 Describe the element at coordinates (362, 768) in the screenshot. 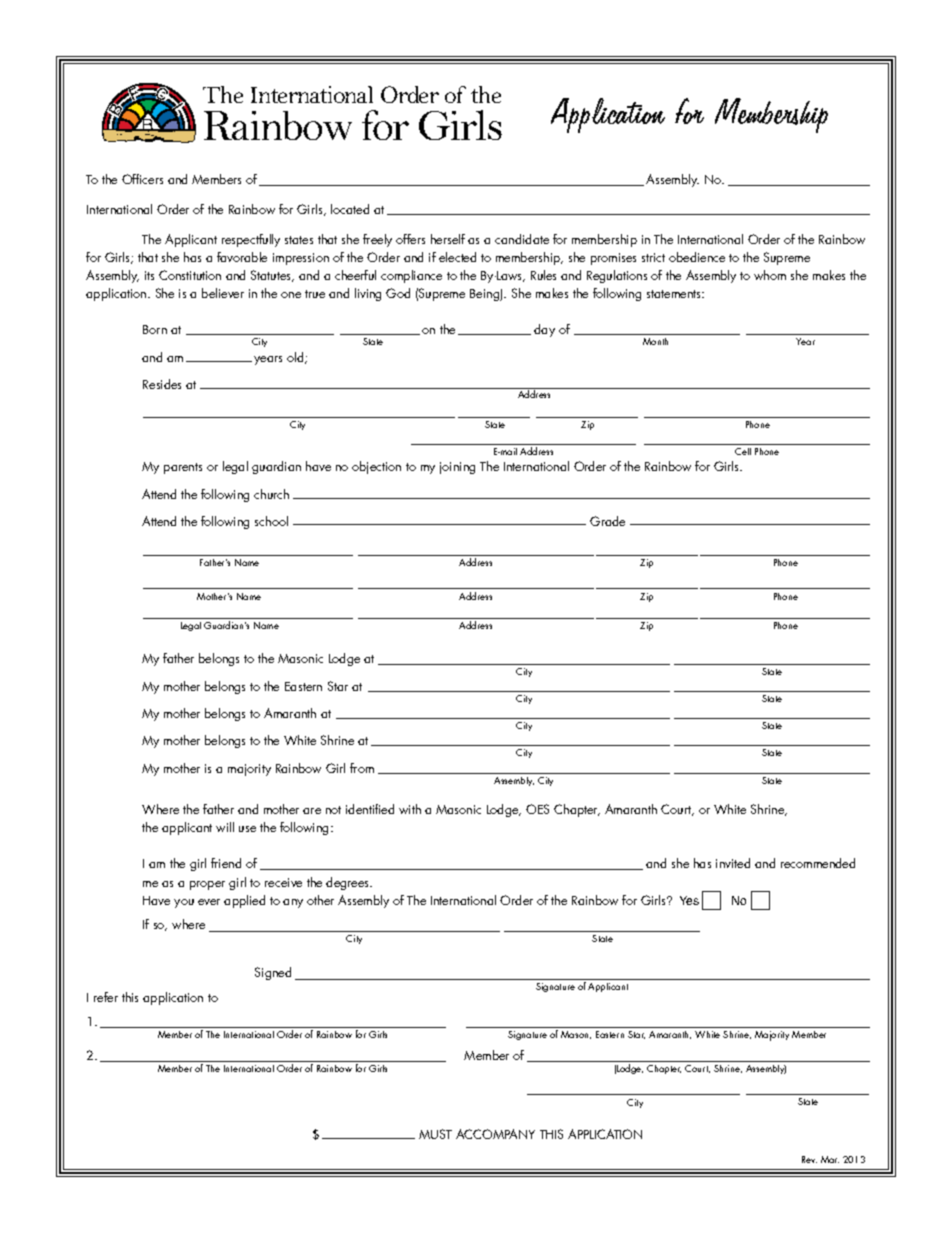

I see `from` at that location.
